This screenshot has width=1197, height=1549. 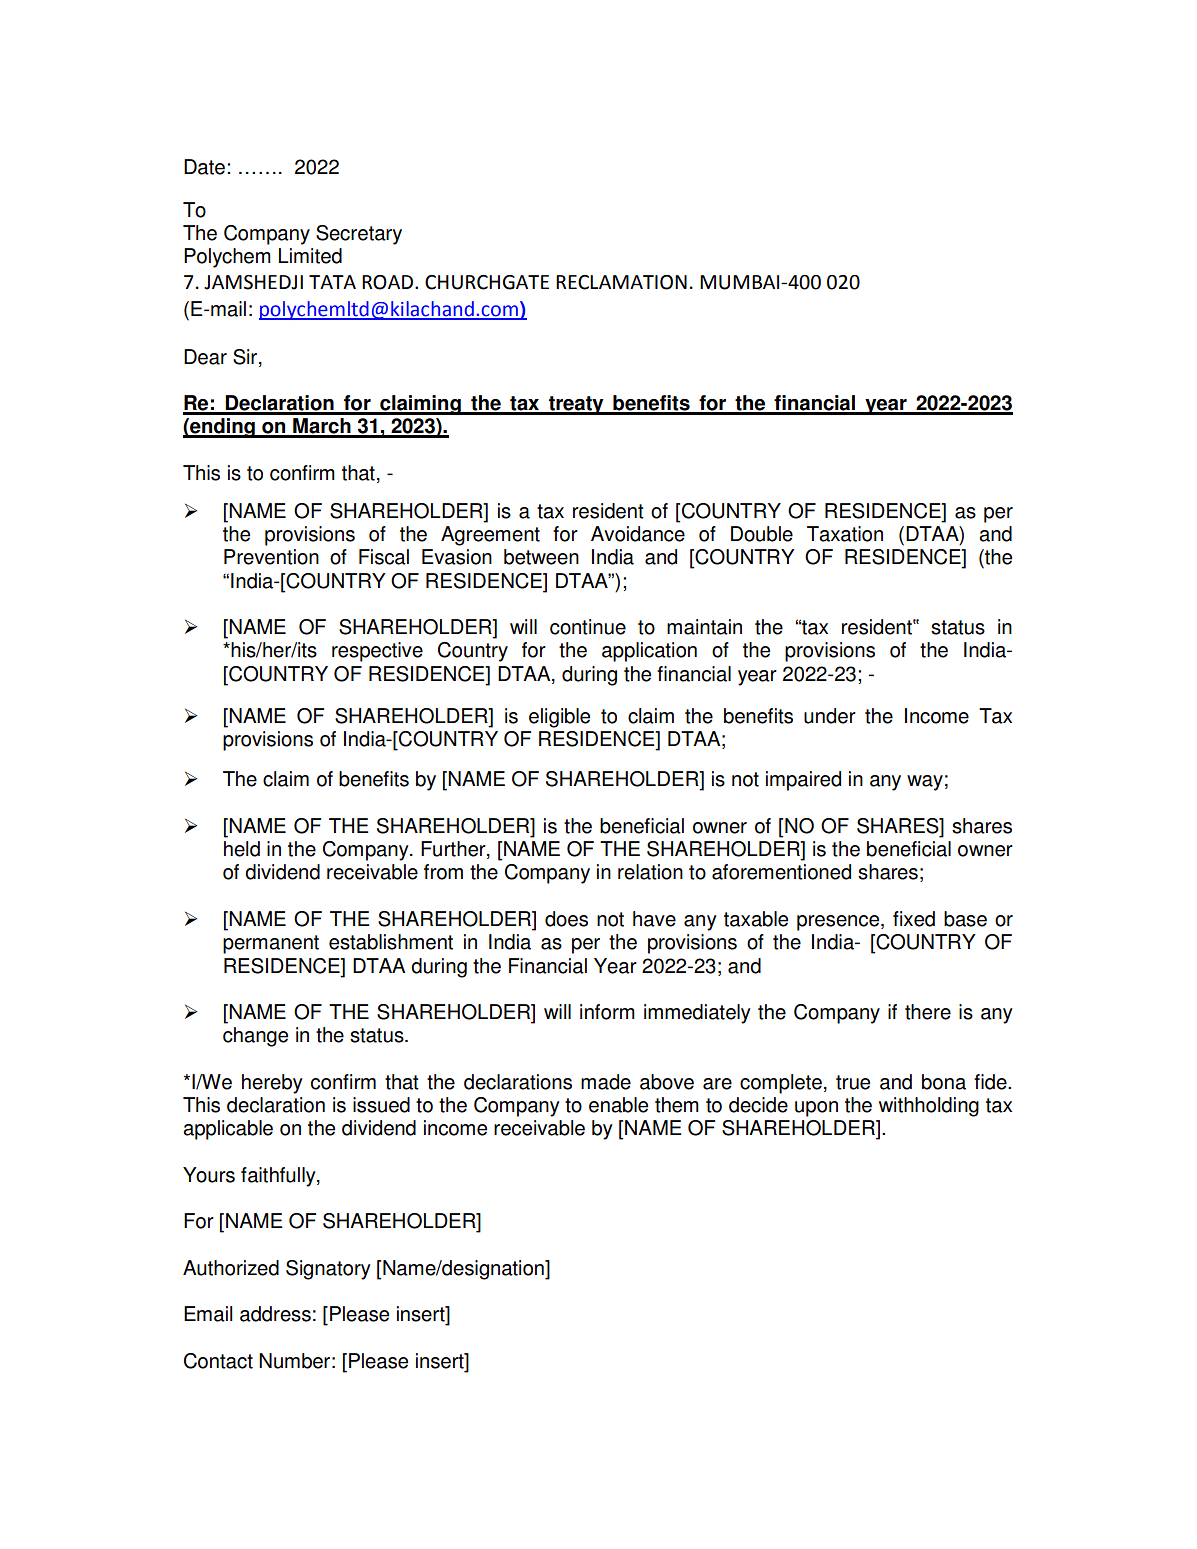 What do you see at coordinates (328, 1270) in the screenshot?
I see `Signatory` at bounding box center [328, 1270].
